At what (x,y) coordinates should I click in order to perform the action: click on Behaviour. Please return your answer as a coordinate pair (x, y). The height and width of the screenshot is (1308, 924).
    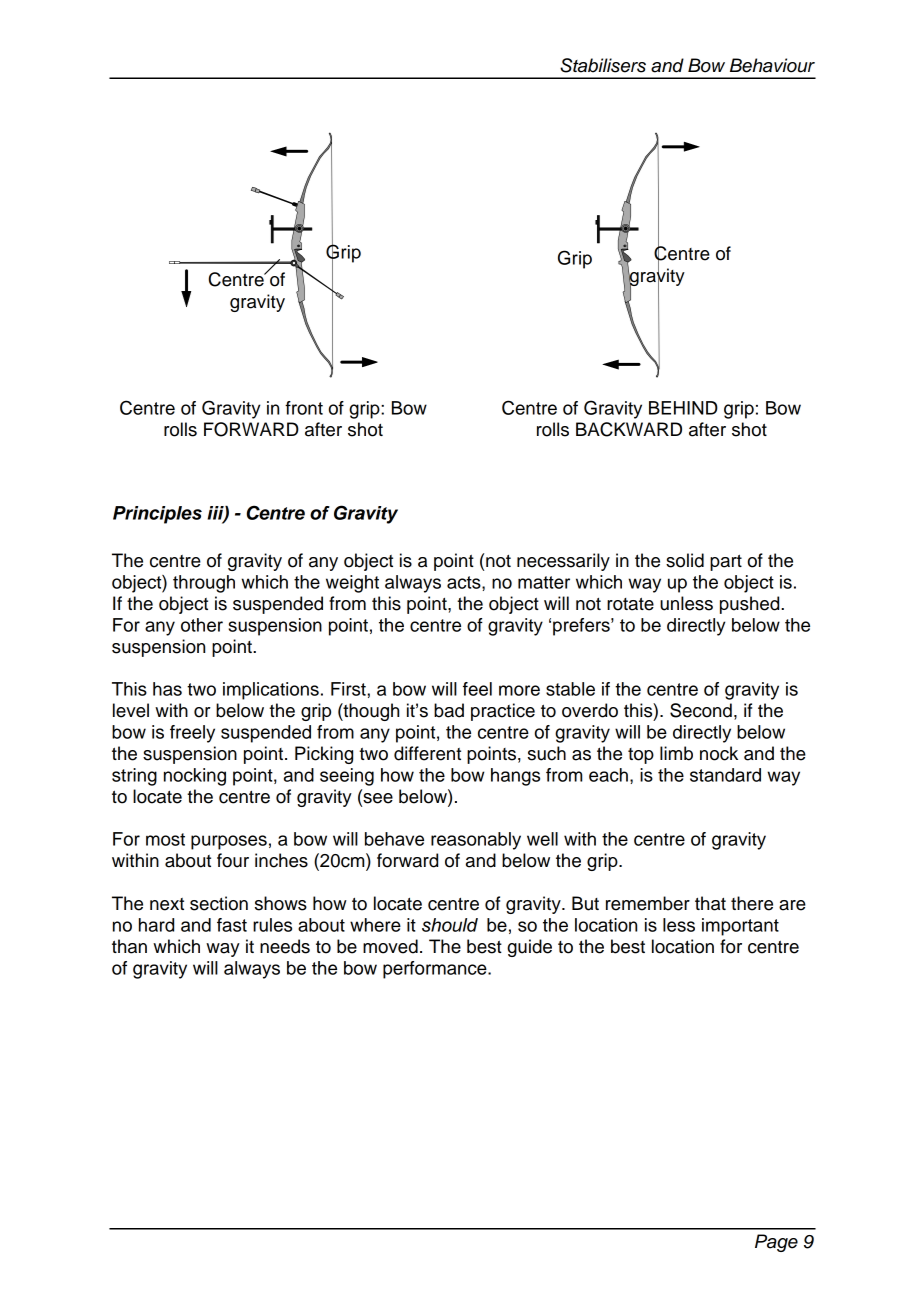
    Looking at the image, I should click on (772, 65).
